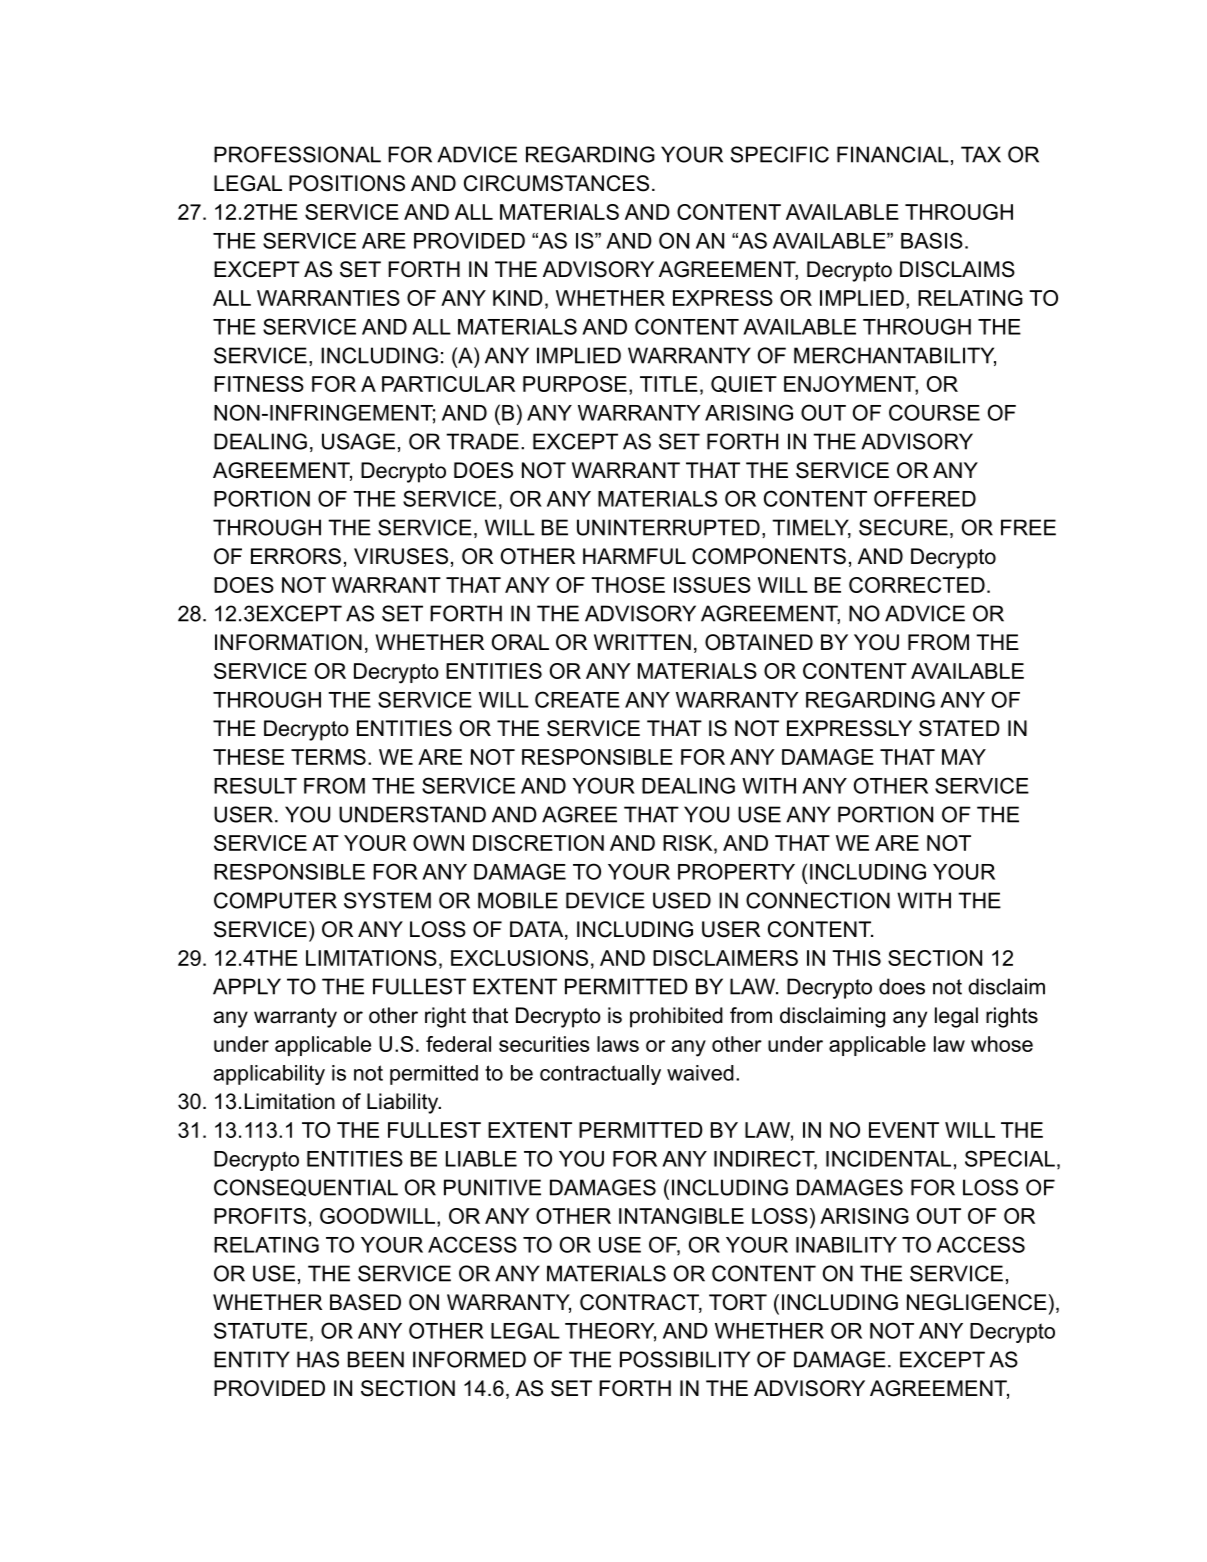  What do you see at coordinates (347, 183) in the image?
I see `POSITIONS` at bounding box center [347, 183].
